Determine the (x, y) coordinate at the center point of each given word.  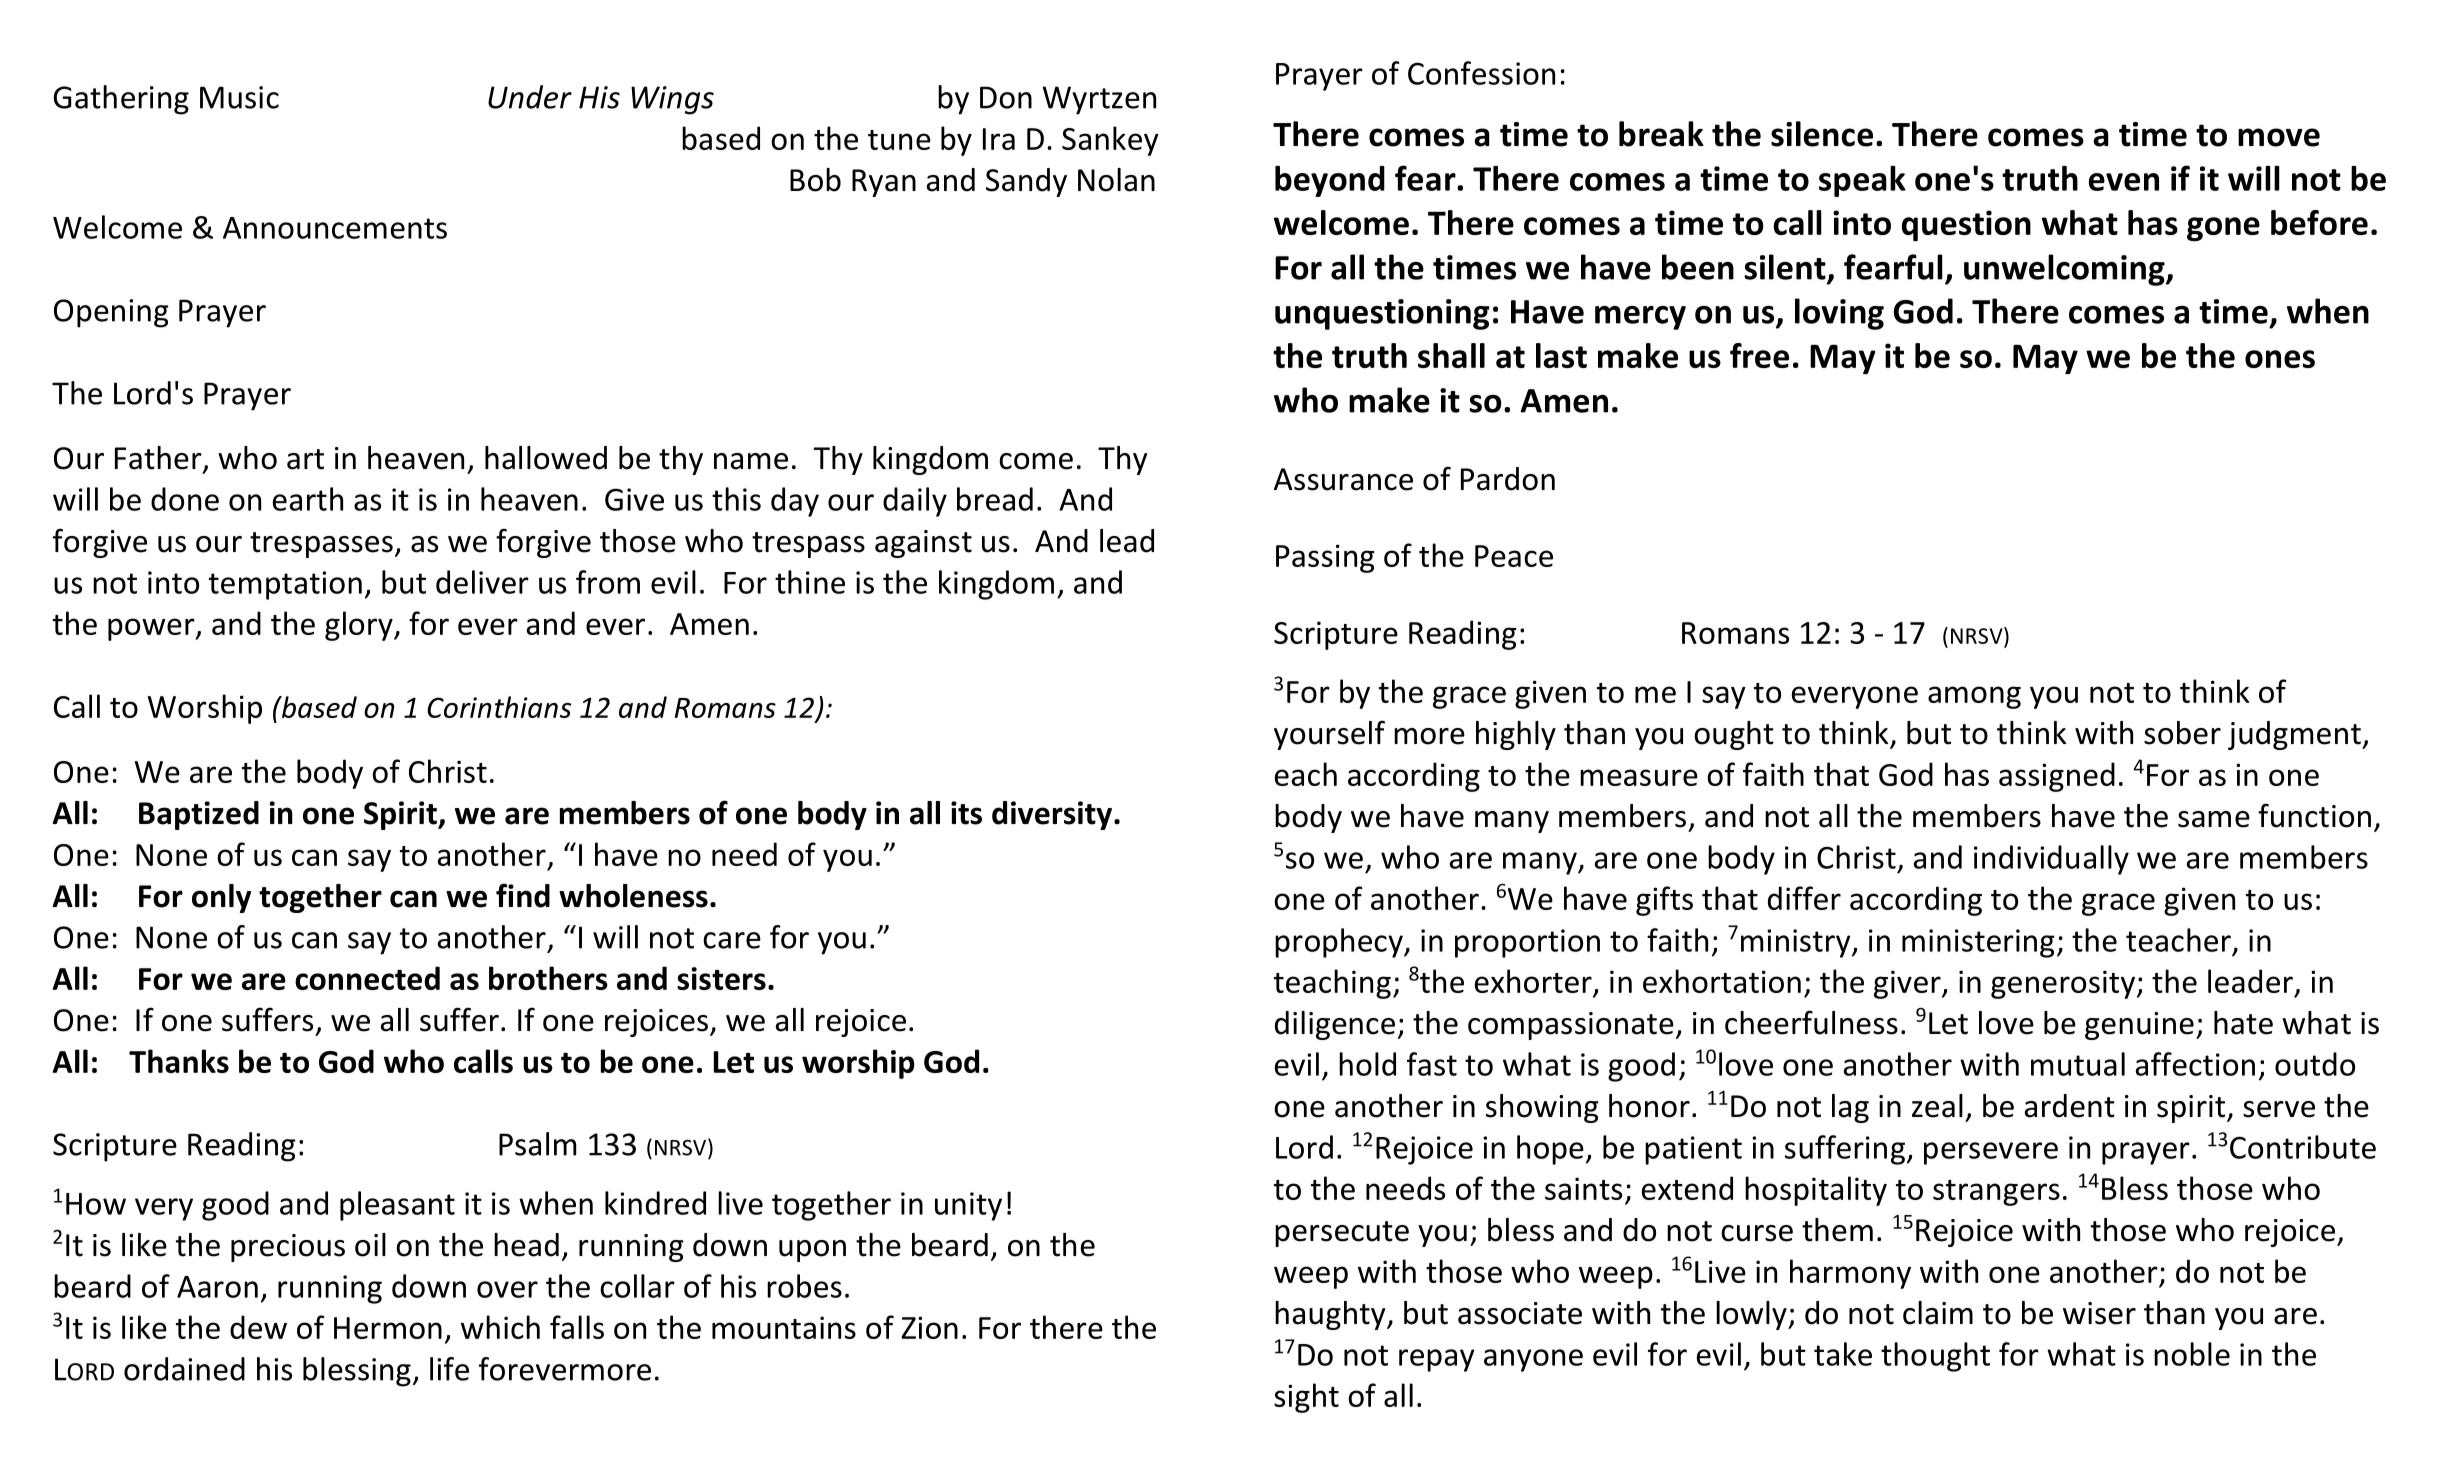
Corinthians (499, 707)
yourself (1329, 735)
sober (2182, 733)
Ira (999, 139)
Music (239, 97)
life (449, 1369)
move (2279, 137)
